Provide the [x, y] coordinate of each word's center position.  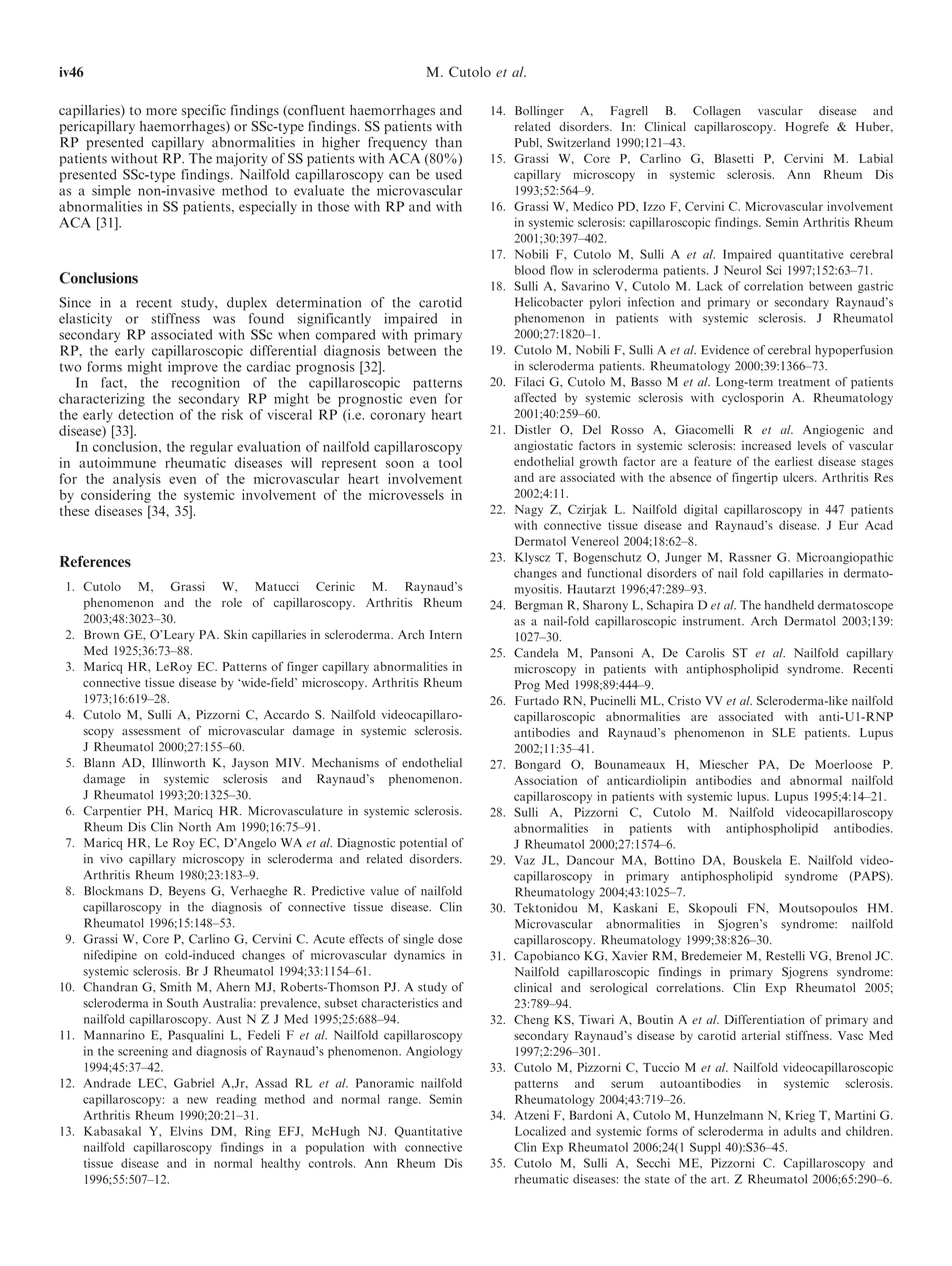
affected [535, 397]
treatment [804, 383]
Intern [446, 634]
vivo [111, 859]
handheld [789, 605]
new [197, 1100]
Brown [101, 634]
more [161, 112]
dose [450, 939]
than [448, 142]
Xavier [630, 956]
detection [146, 414]
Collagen [717, 112]
